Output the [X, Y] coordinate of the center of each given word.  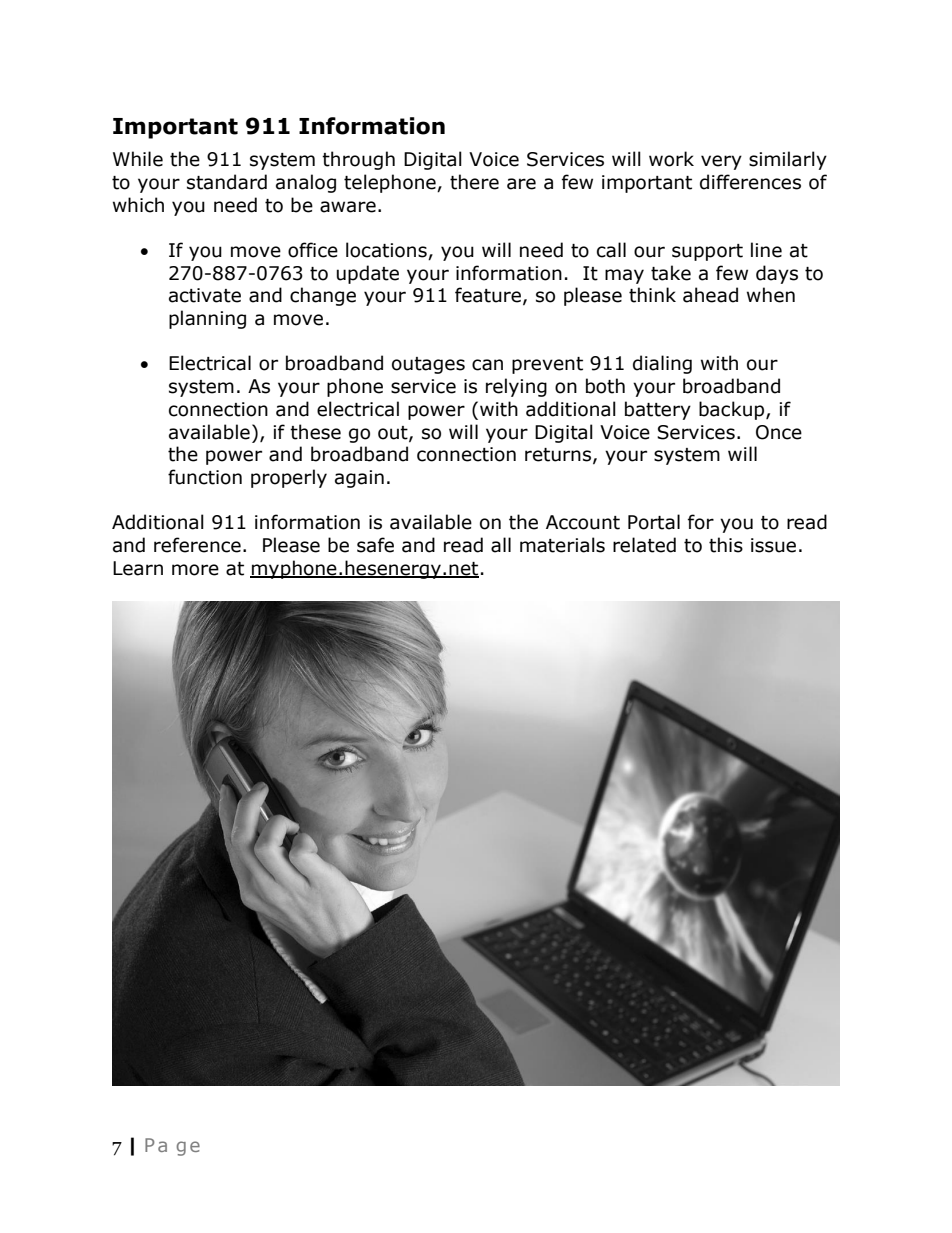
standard [227, 182]
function [205, 477]
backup [733, 410]
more [195, 570]
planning [207, 319]
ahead [710, 295]
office [313, 250]
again [359, 479]
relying [516, 387]
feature [488, 295]
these [315, 432]
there [474, 182]
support [707, 252]
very [721, 162]
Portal [654, 522]
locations [387, 251]
